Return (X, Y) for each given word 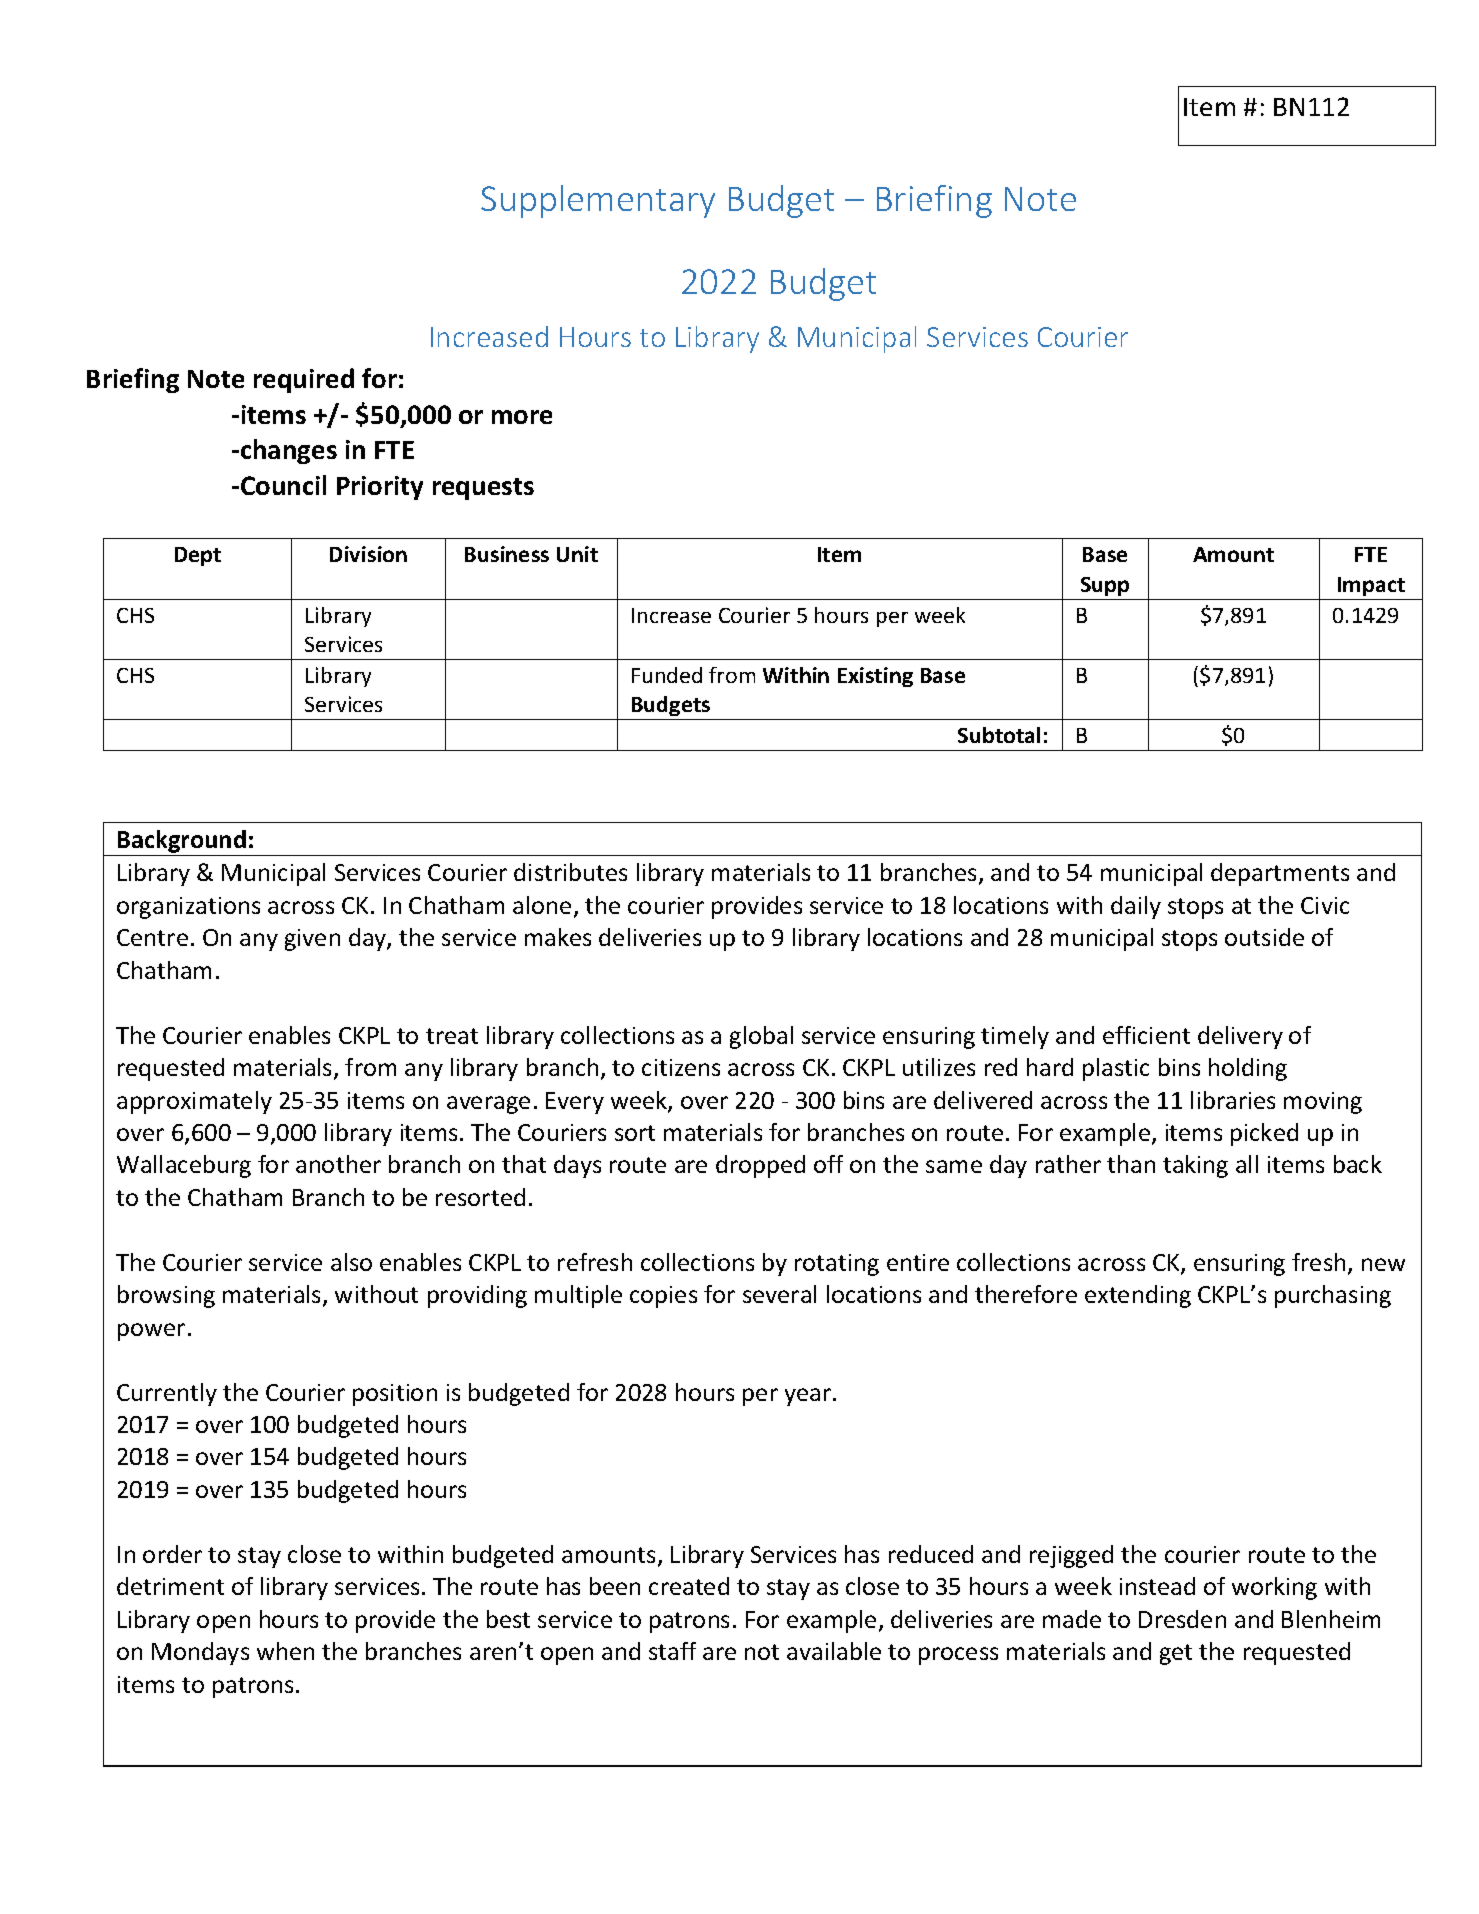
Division (368, 554)
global (761, 1037)
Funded (667, 675)
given (312, 940)
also (351, 1262)
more (522, 417)
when (285, 1651)
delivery (1240, 1037)
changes (289, 451)
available (834, 1651)
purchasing (1333, 1296)
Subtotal (999, 735)
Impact (1371, 586)
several (779, 1294)
